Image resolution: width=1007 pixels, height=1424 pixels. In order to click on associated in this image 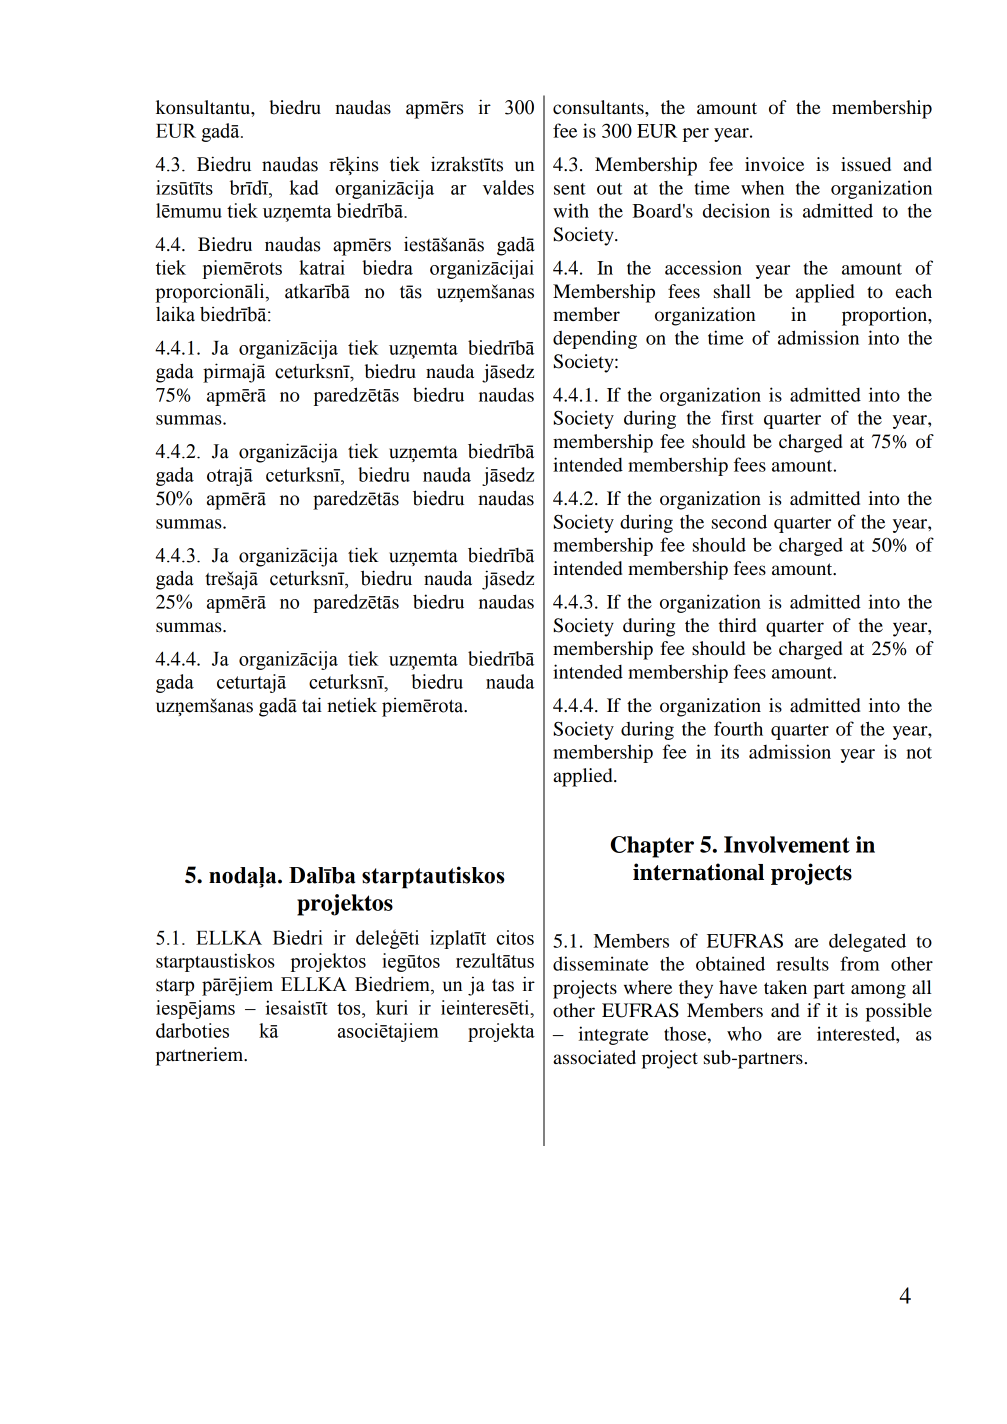, I will do `click(594, 1057)`.
